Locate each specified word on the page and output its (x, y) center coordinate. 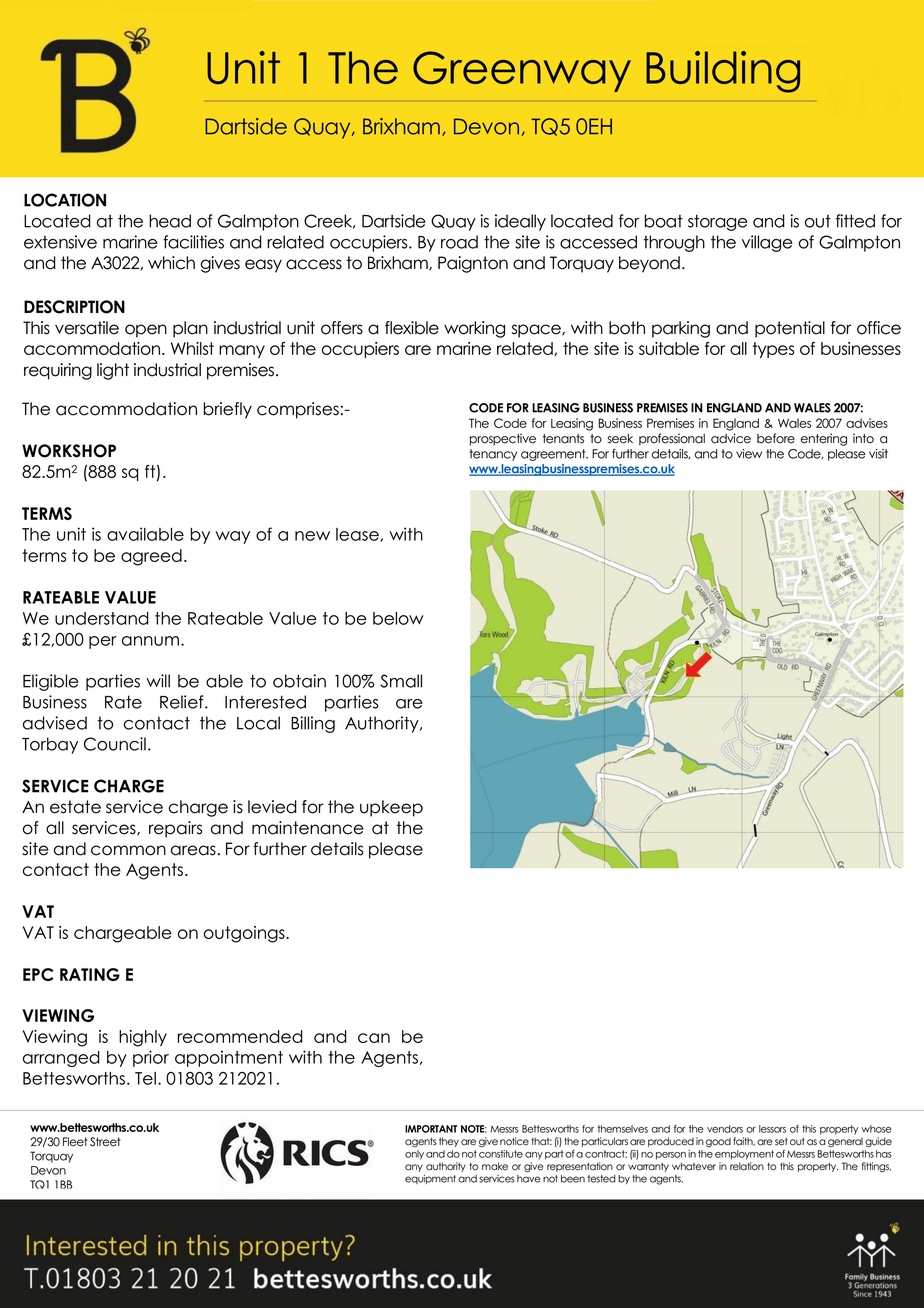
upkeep (391, 808)
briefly (228, 410)
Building (723, 72)
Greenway (522, 71)
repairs (175, 829)
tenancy (493, 455)
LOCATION (65, 200)
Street (105, 1142)
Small (401, 681)
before (776, 438)
